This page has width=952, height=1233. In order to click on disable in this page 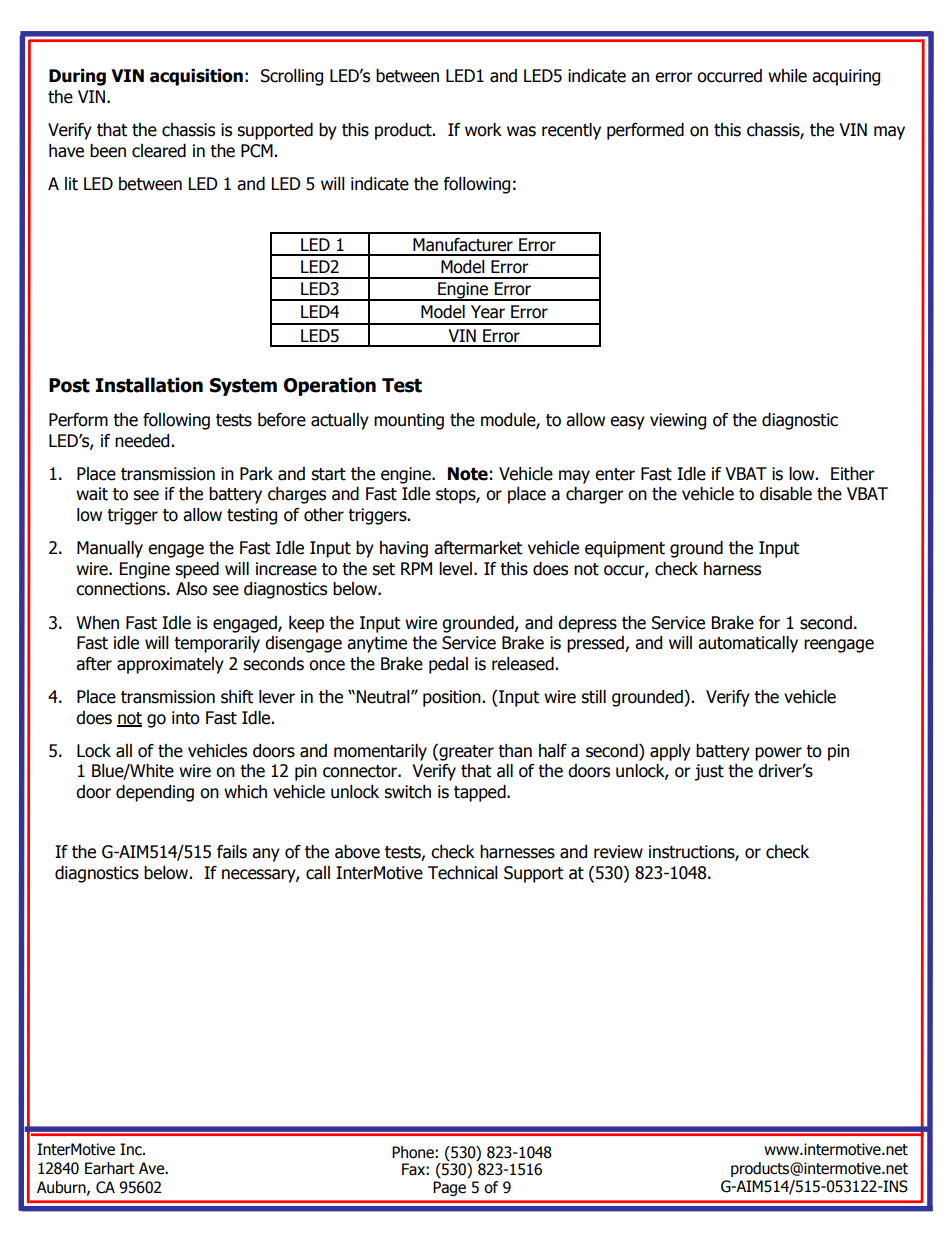, I will do `click(786, 494)`.
